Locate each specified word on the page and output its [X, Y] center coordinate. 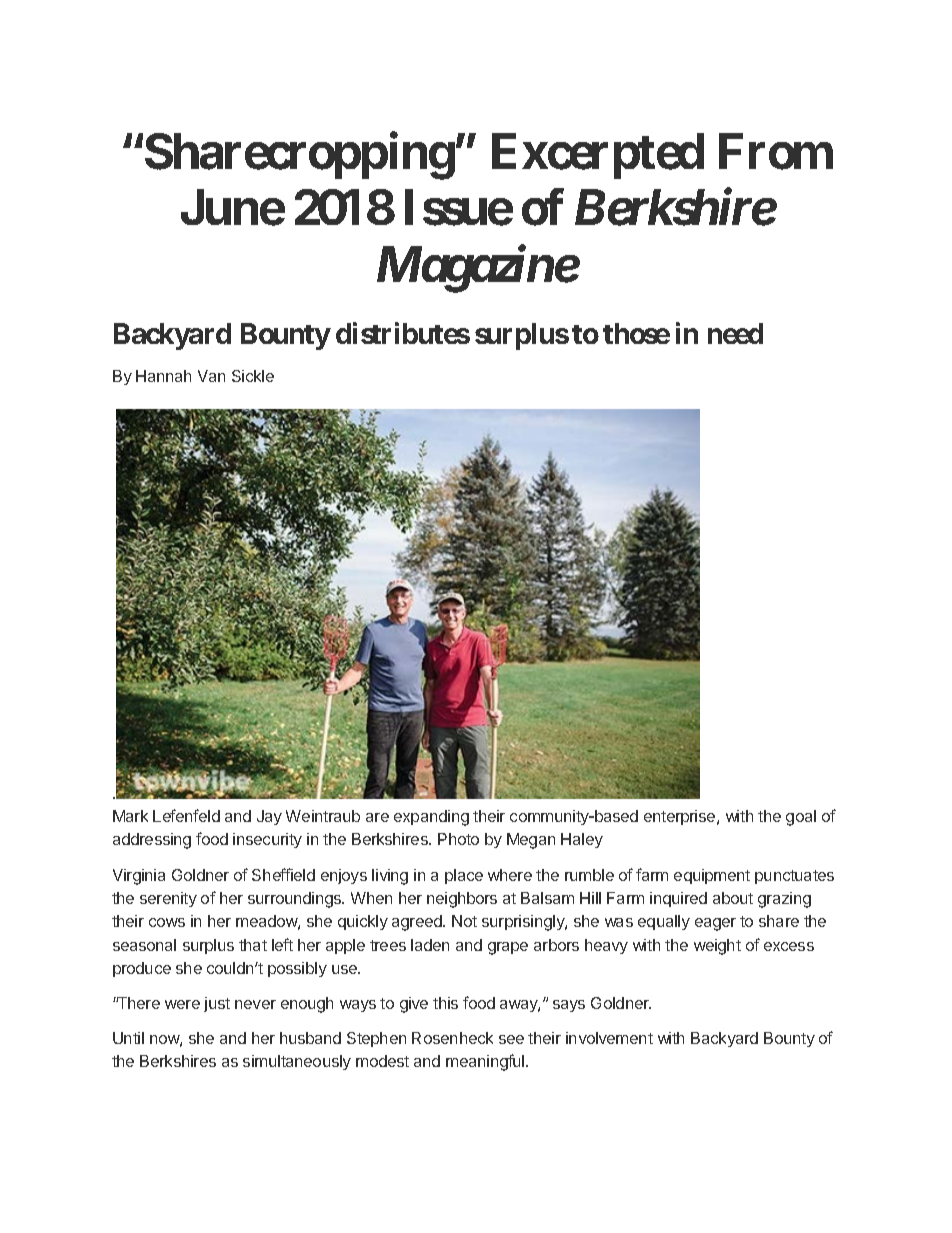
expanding [431, 818]
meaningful [486, 1062]
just [217, 1004]
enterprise [681, 817]
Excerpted [598, 156]
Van [211, 376]
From [776, 152]
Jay [269, 817]
